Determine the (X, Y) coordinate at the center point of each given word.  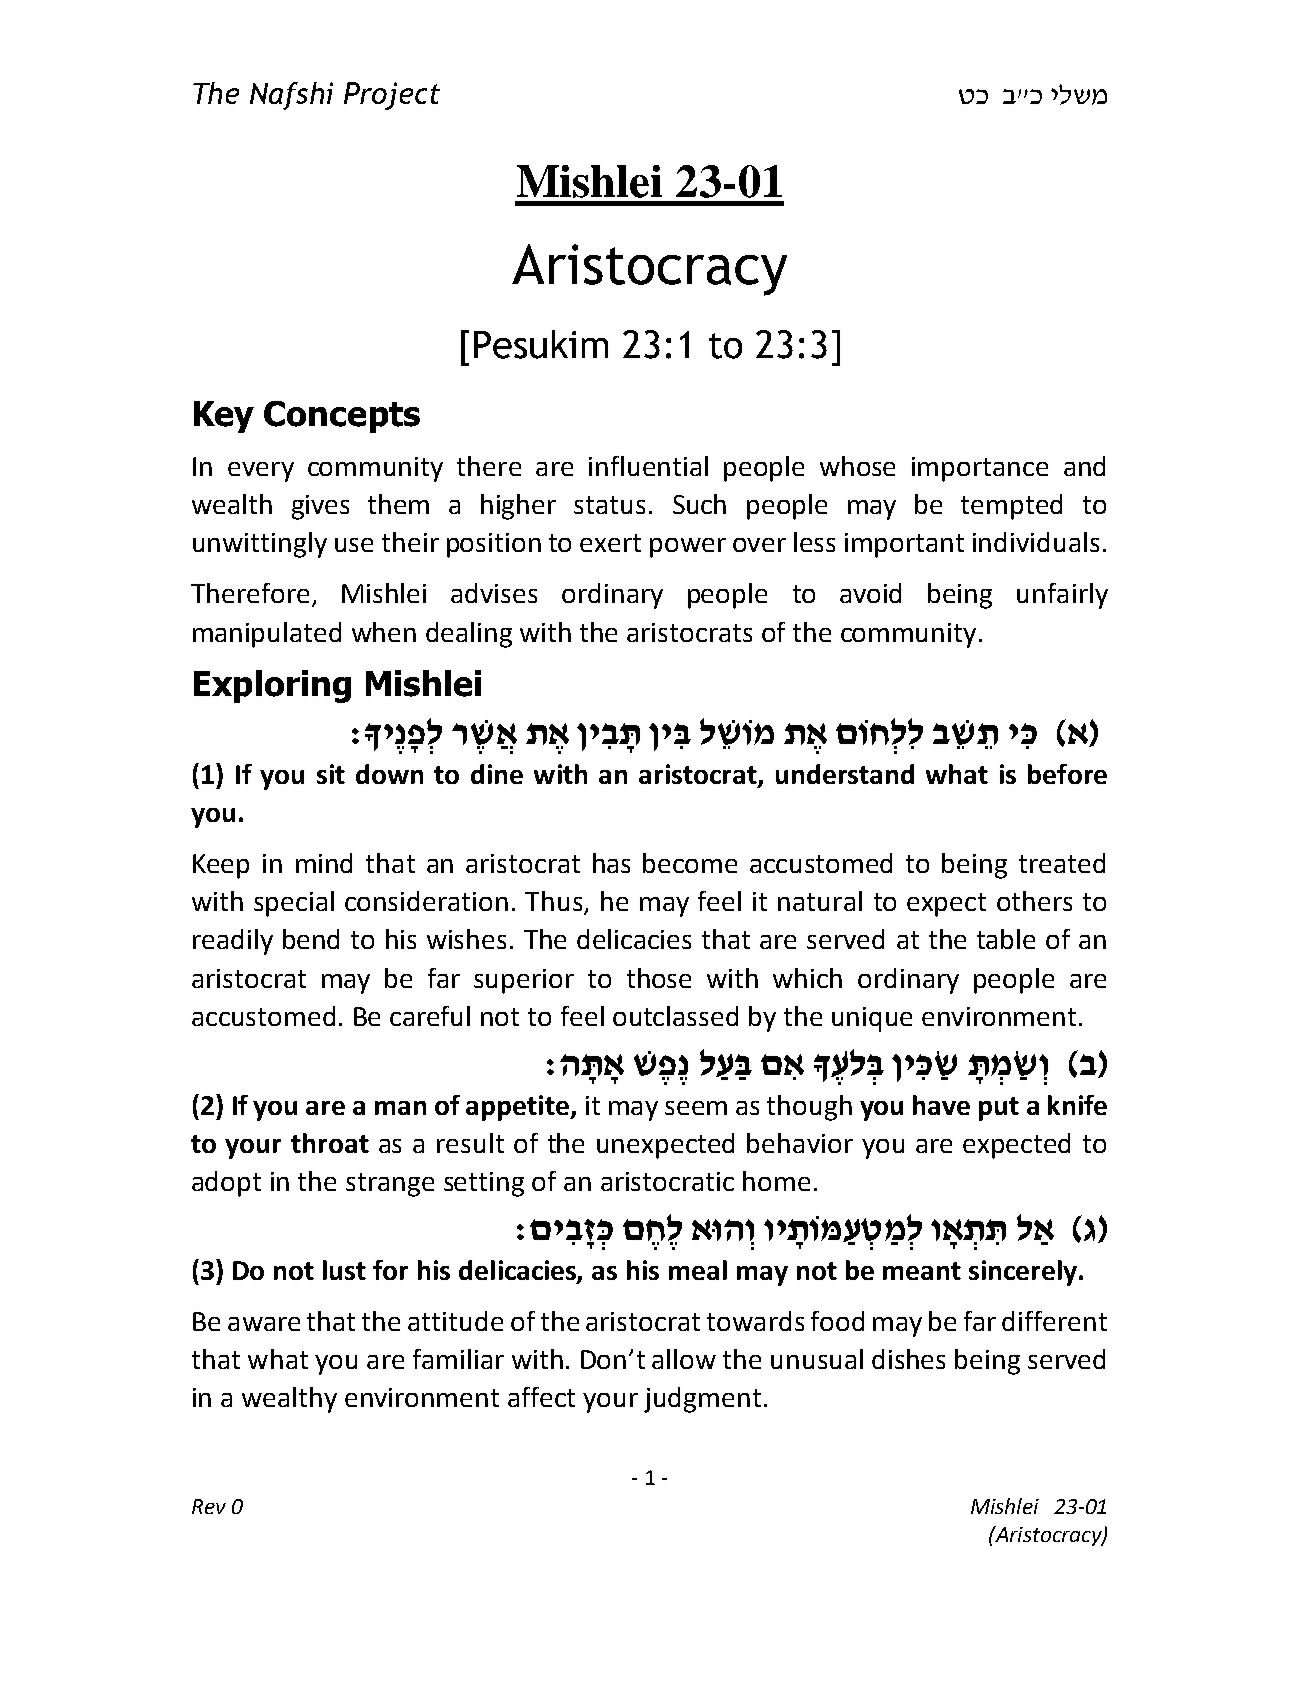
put (999, 1109)
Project (392, 96)
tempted (1011, 507)
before (1067, 774)
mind (324, 863)
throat (330, 1143)
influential (648, 466)
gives (320, 507)
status (609, 505)
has (611, 863)
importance (980, 469)
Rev (209, 1506)
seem (696, 1108)
